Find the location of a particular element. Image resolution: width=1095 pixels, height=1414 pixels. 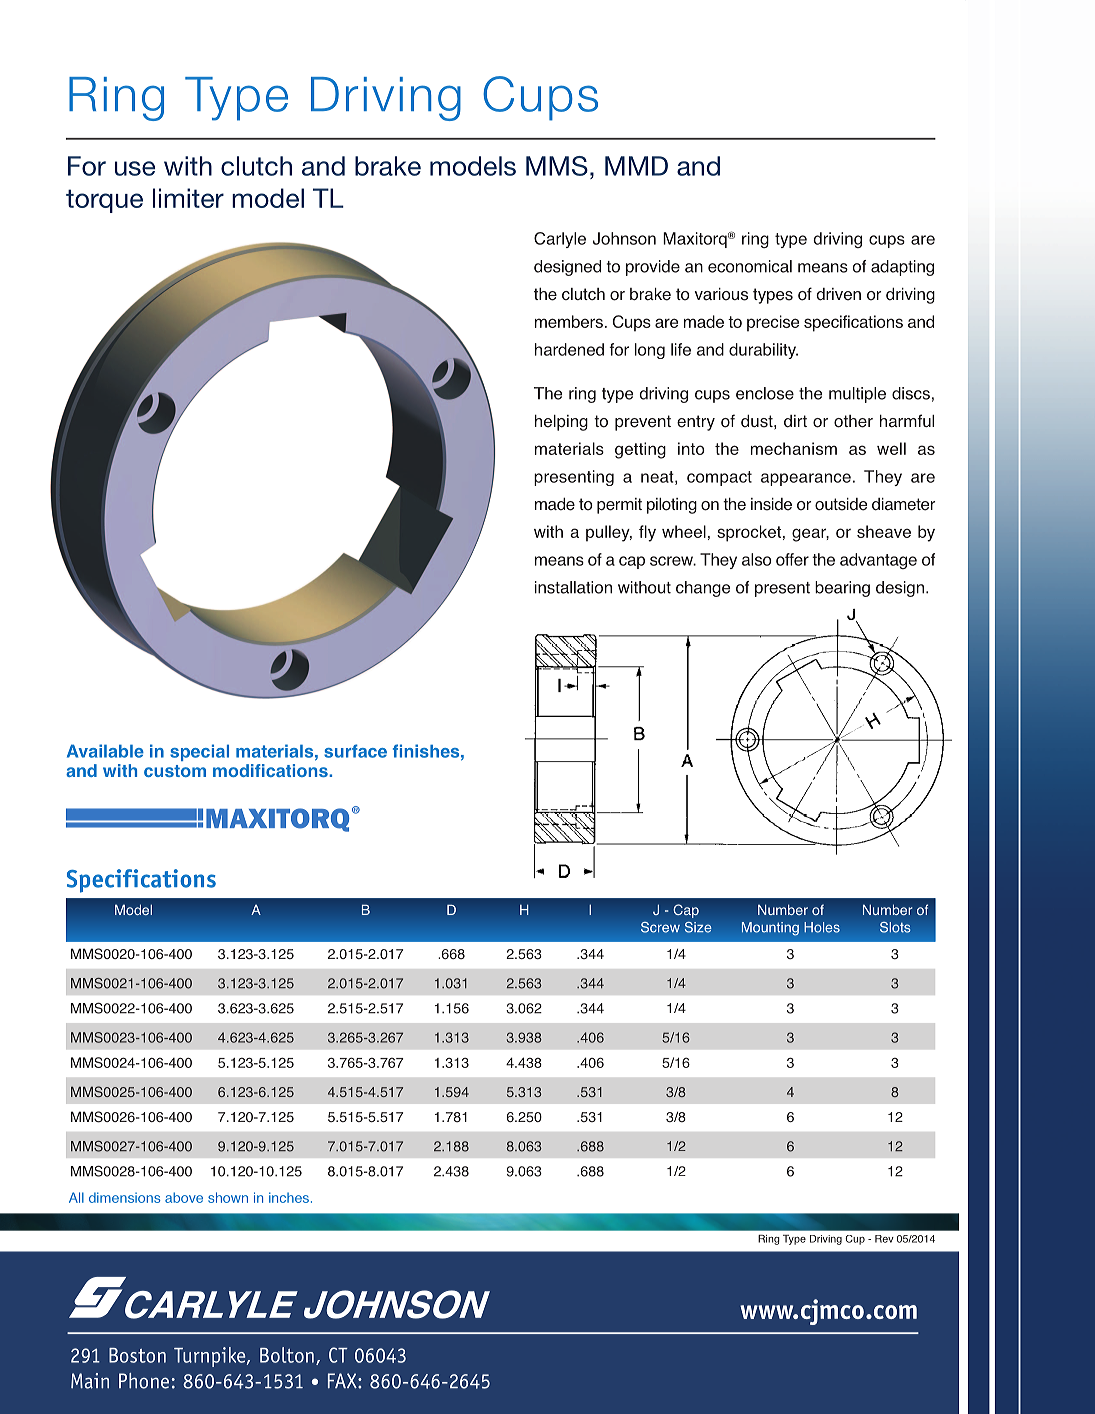

limiter is located at coordinates (188, 198).
